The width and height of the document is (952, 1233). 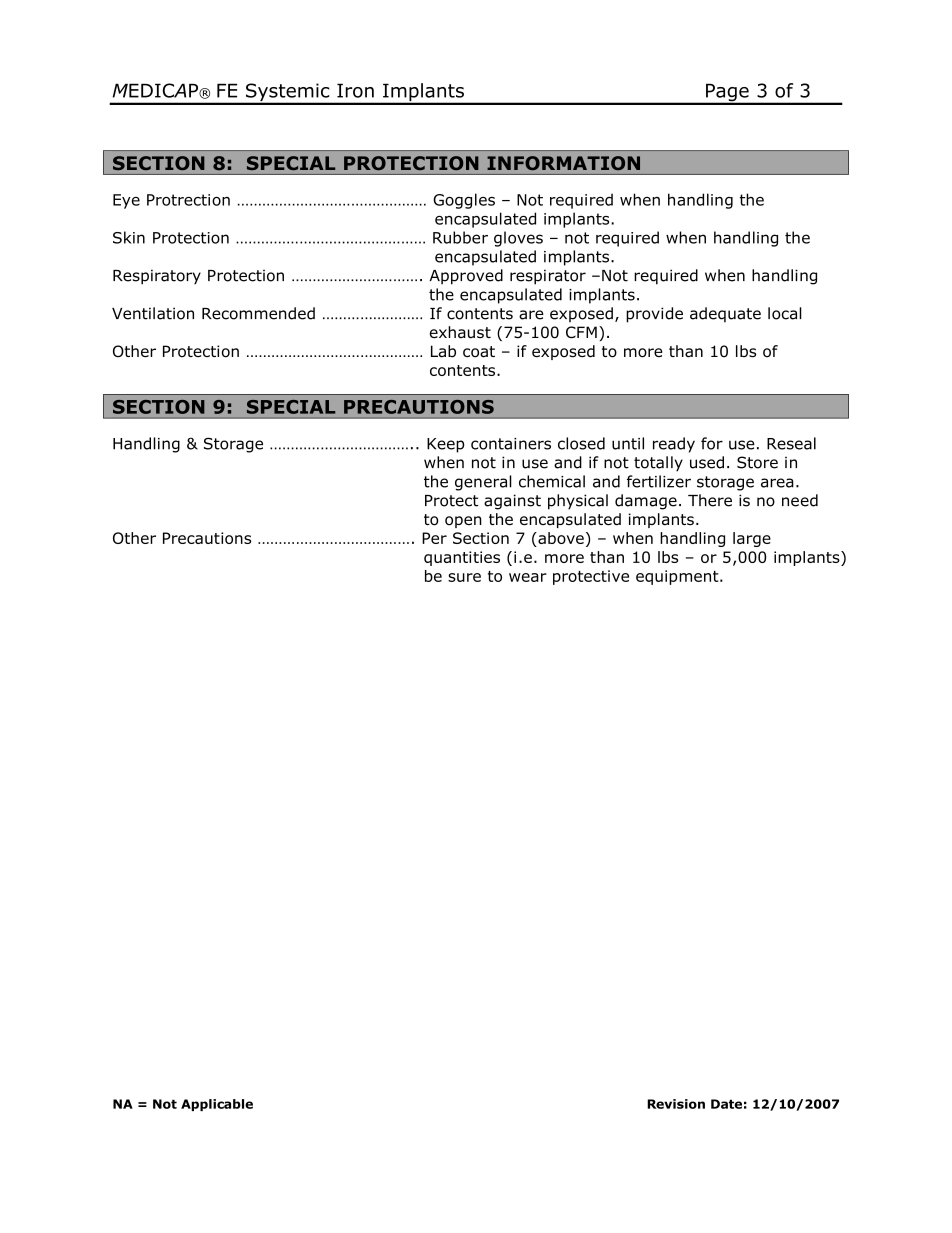 What do you see at coordinates (217, 1105) in the document?
I see `Applicable` at bounding box center [217, 1105].
